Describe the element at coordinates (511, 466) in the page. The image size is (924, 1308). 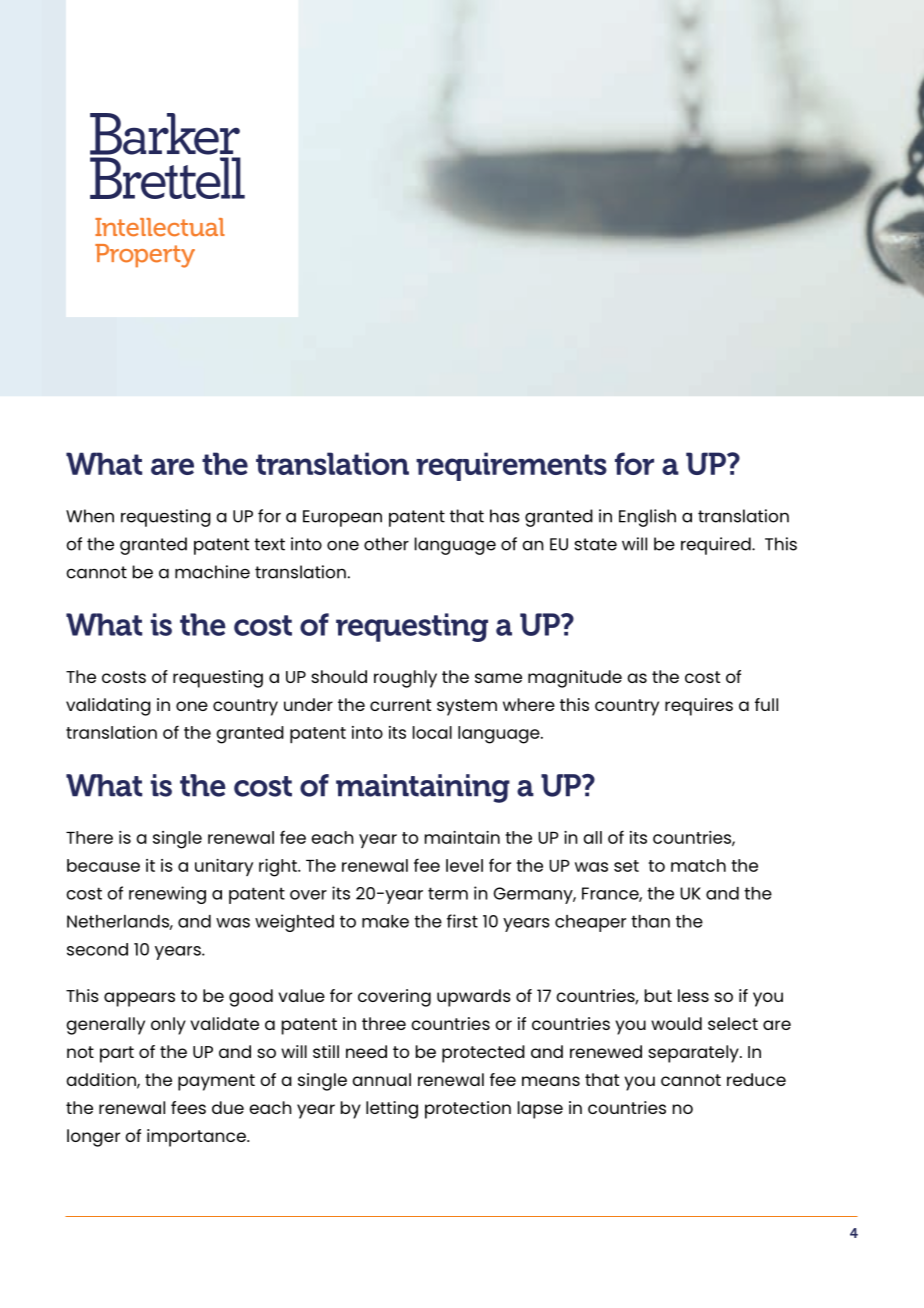
I see `requirements` at that location.
